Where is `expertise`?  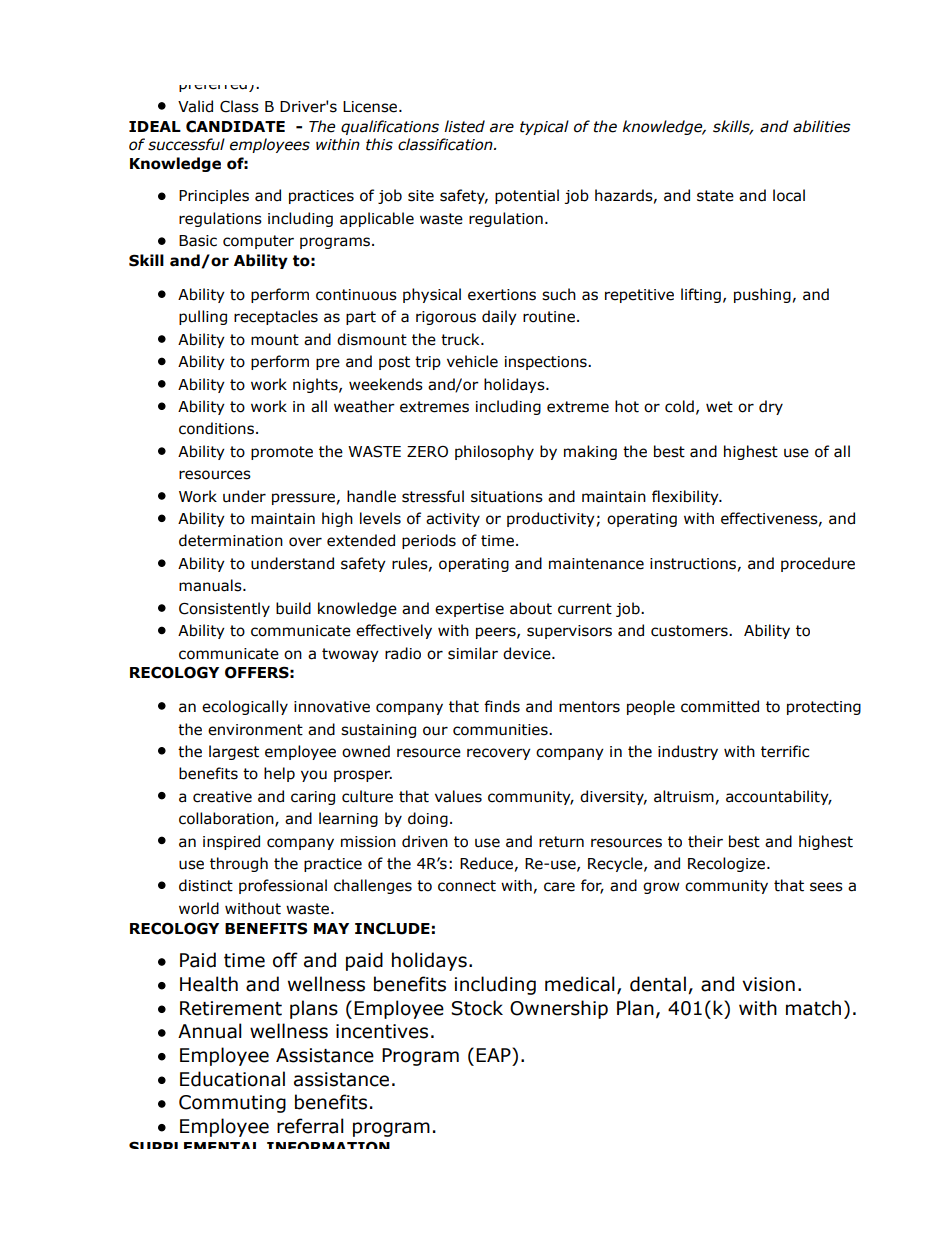
expertise is located at coordinates (469, 610).
